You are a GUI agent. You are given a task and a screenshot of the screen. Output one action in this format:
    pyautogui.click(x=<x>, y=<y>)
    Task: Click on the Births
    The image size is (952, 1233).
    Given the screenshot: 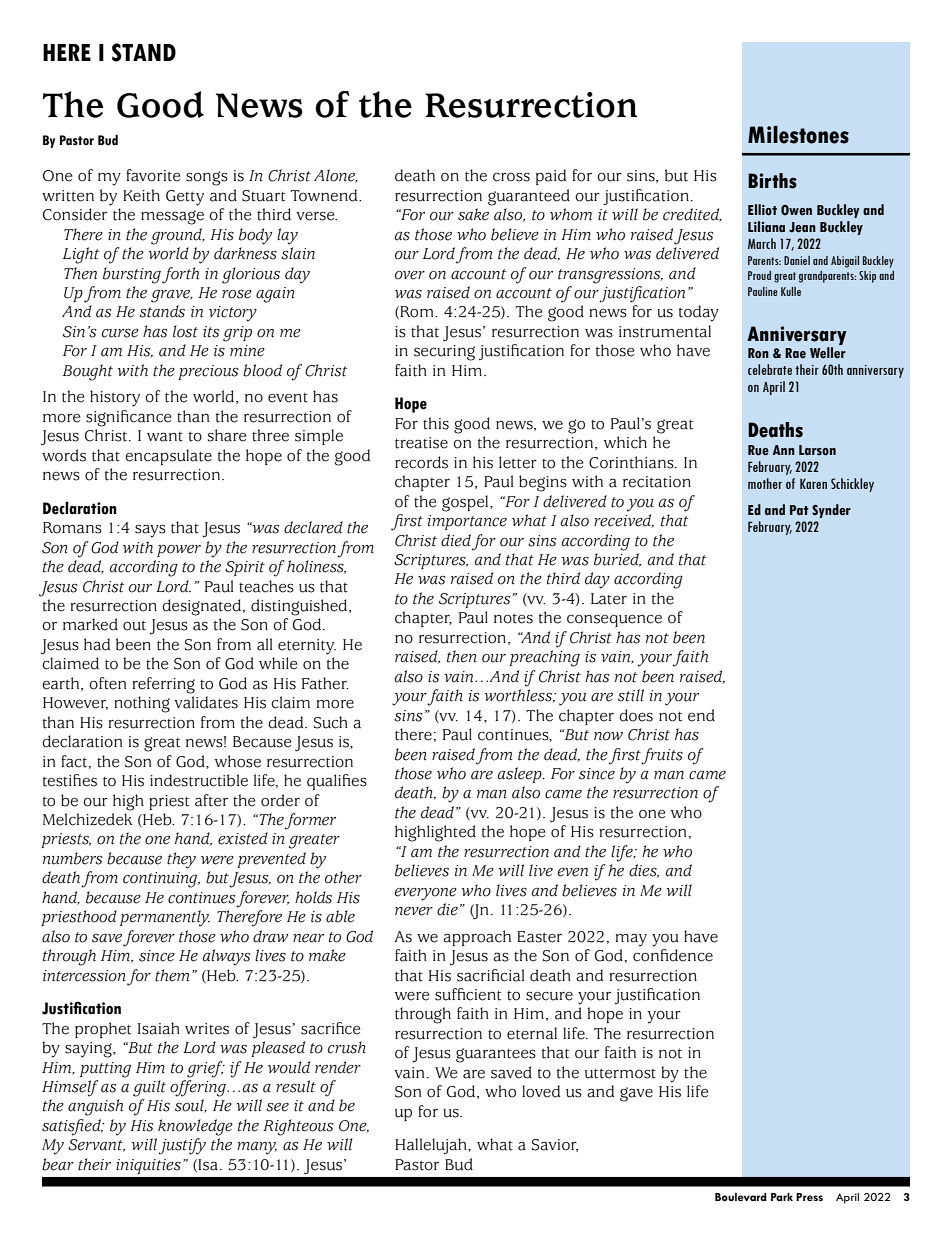 What is the action you would take?
    pyautogui.click(x=772, y=181)
